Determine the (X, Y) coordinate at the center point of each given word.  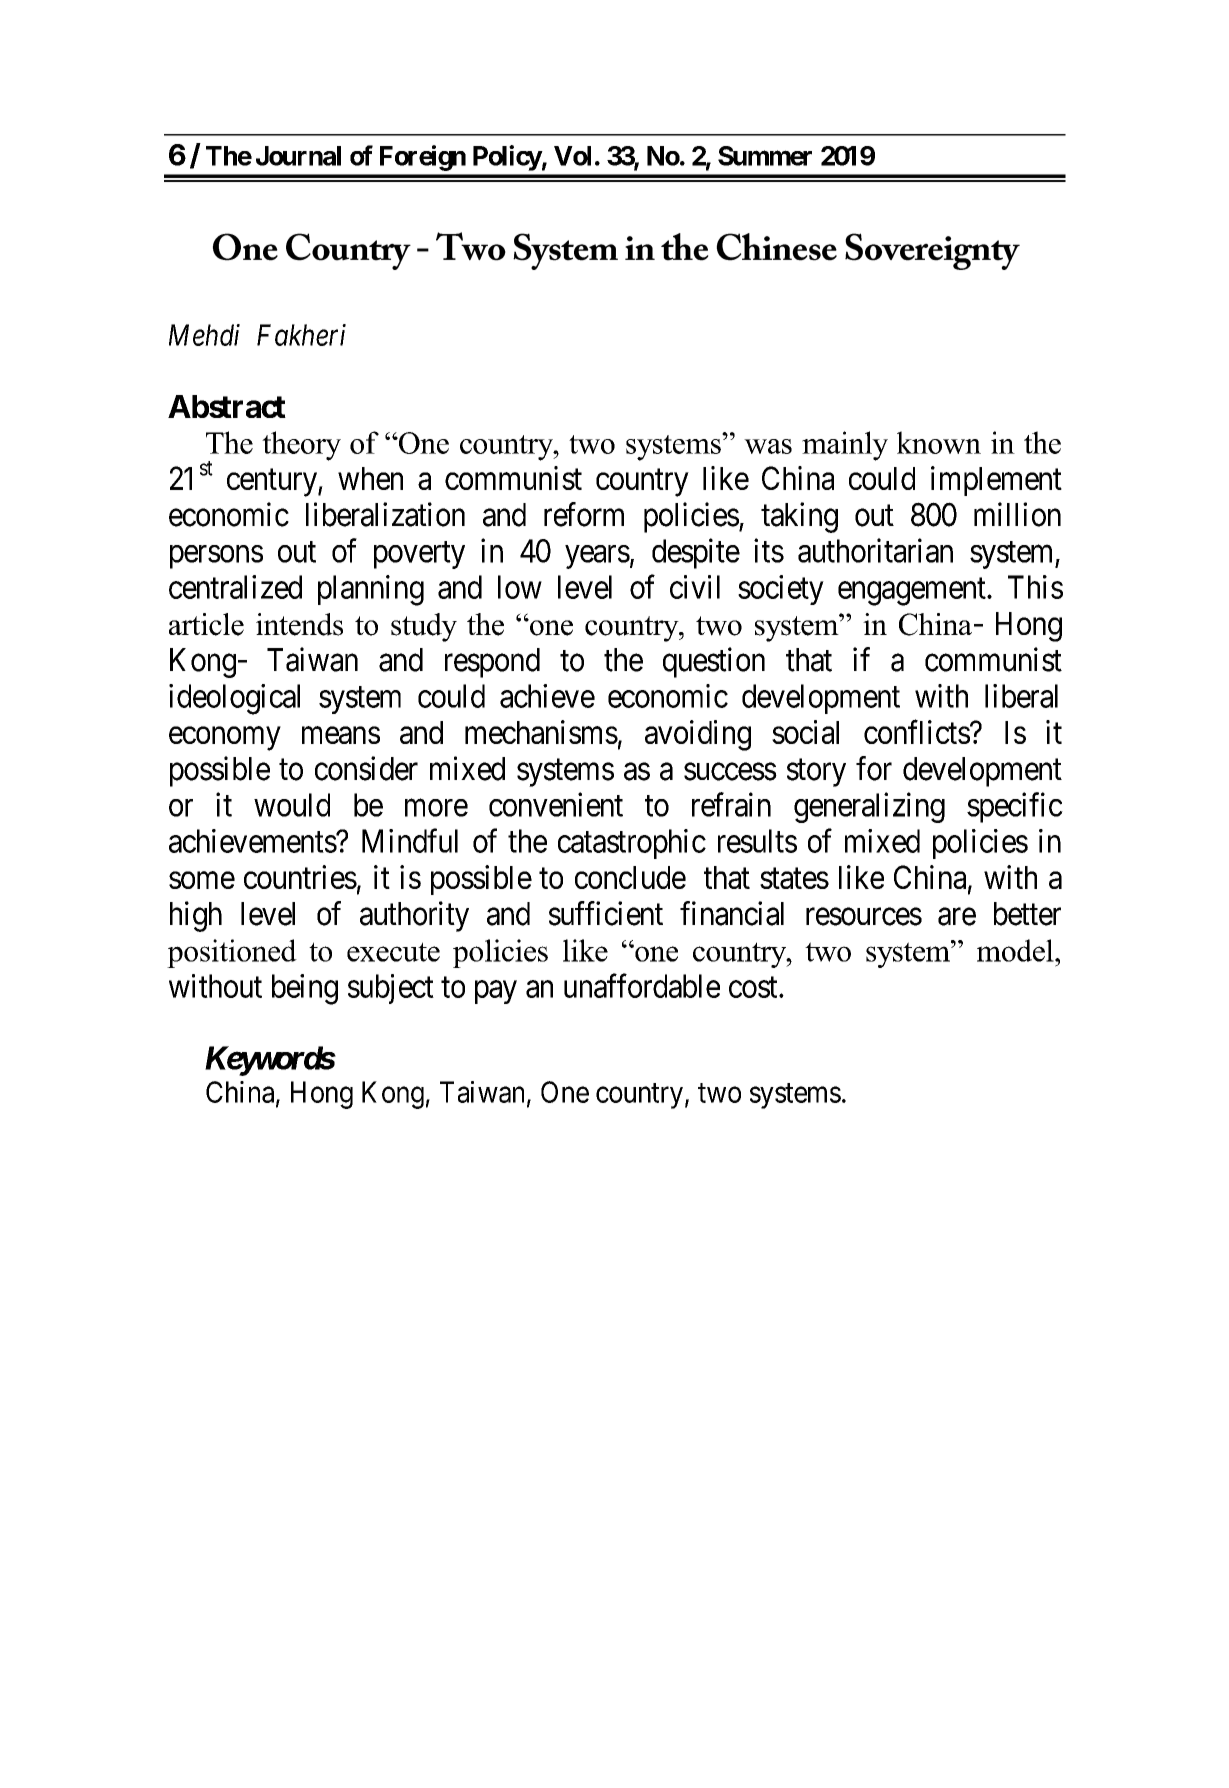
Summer (765, 156)
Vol (572, 156)
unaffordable (642, 986)
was (768, 446)
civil (695, 587)
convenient (556, 804)
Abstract (227, 406)
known (939, 442)
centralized (235, 587)
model (1016, 950)
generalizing (869, 807)
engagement (913, 592)
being (305, 989)
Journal (298, 156)
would (292, 805)
